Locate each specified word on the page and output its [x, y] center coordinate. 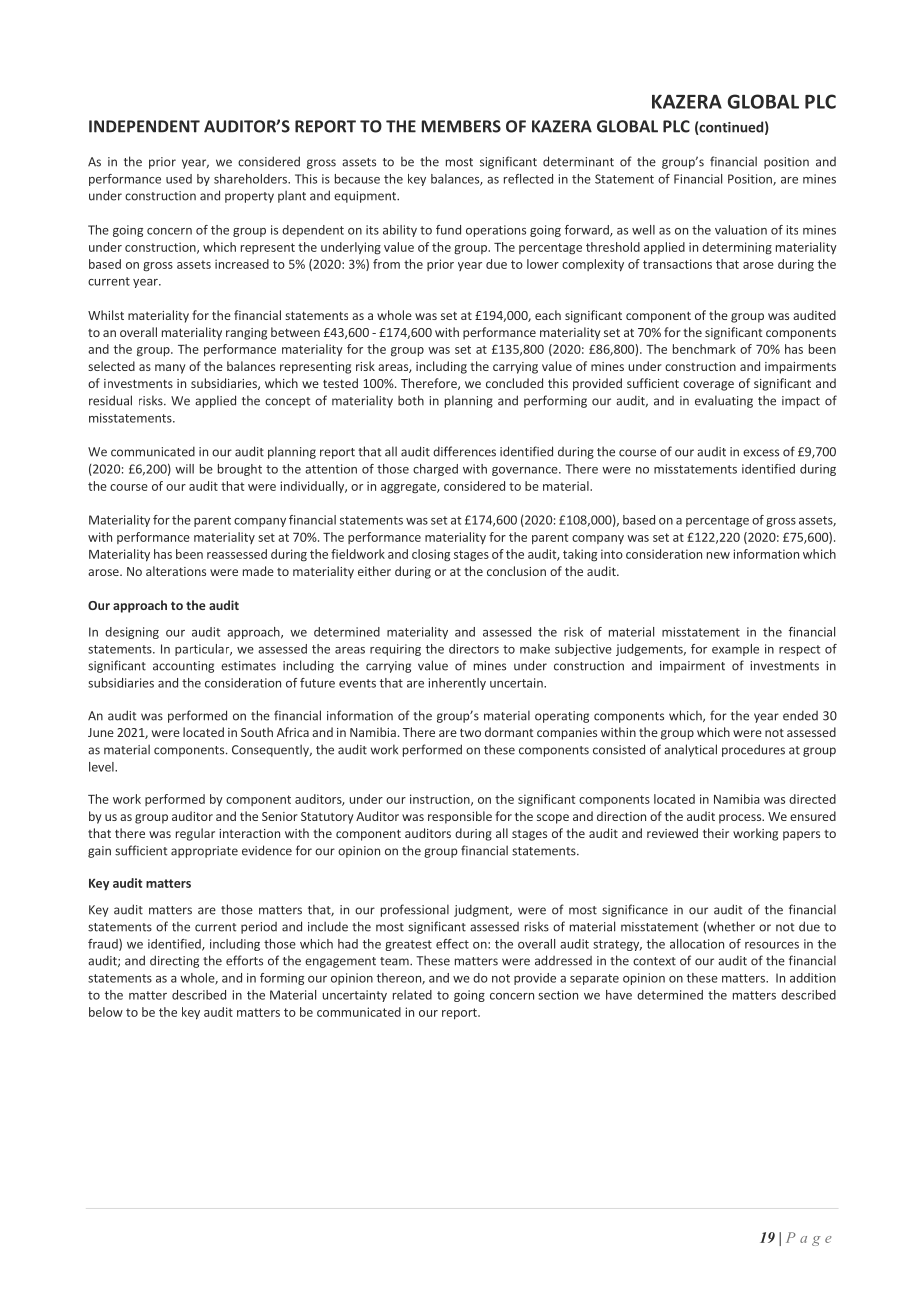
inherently [457, 684]
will [184, 469]
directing [174, 961]
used [179, 179]
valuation [741, 230]
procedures [753, 750]
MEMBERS [461, 126]
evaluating [724, 401]
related [412, 995]
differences [464, 451]
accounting [183, 667]
